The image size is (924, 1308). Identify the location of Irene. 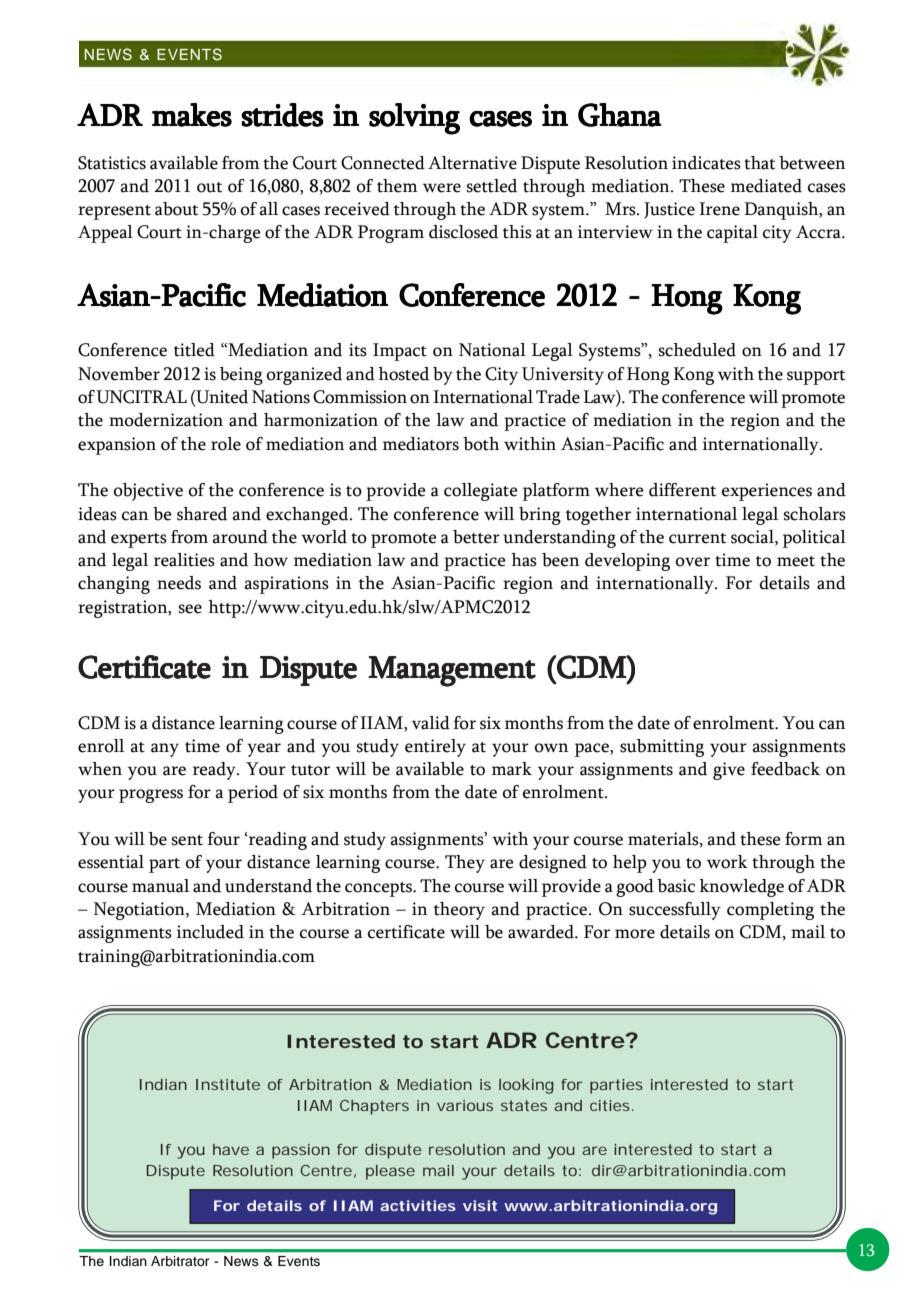
(719, 209).
